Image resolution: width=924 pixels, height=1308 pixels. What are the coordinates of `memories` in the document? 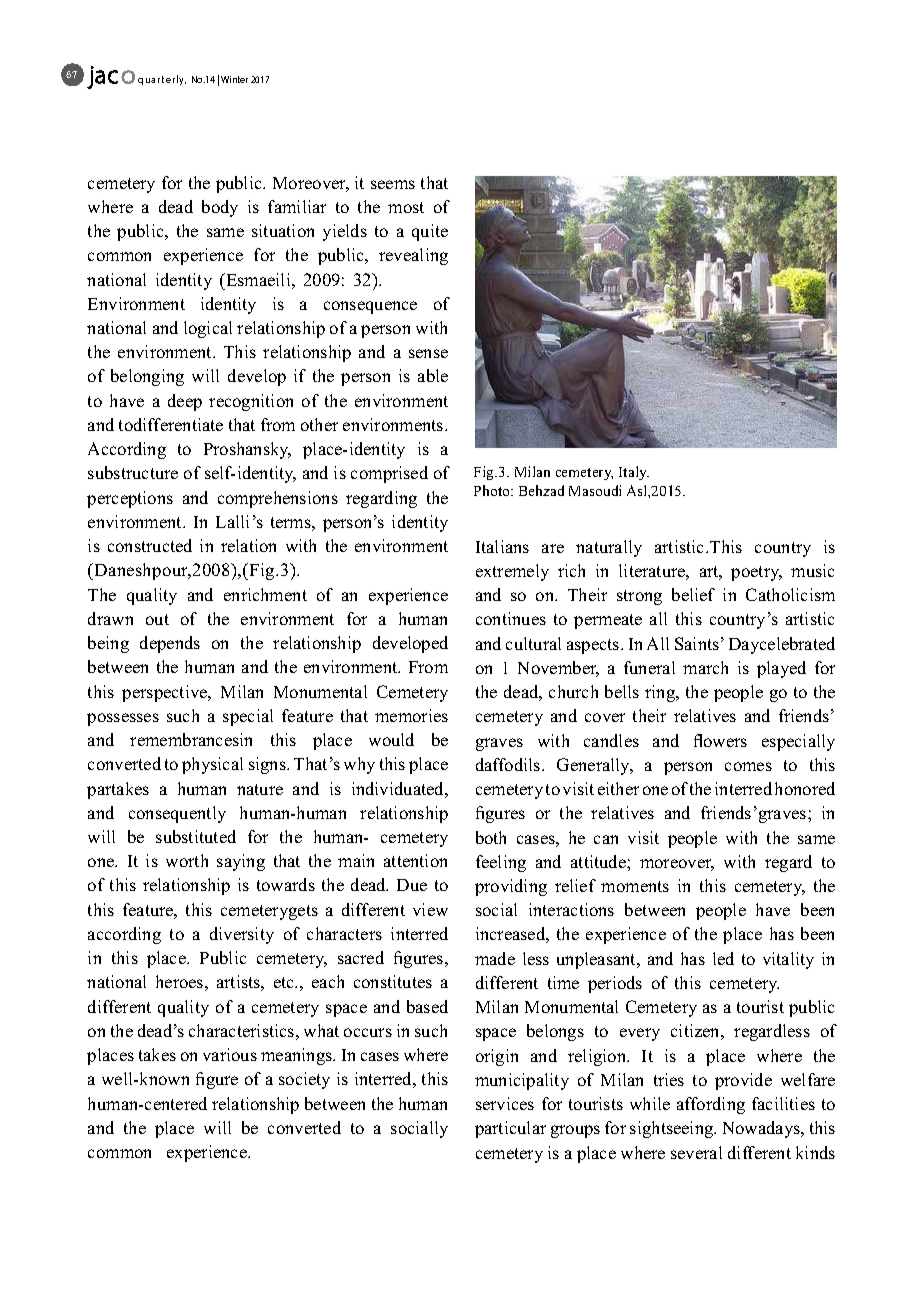 It's located at (411, 715).
